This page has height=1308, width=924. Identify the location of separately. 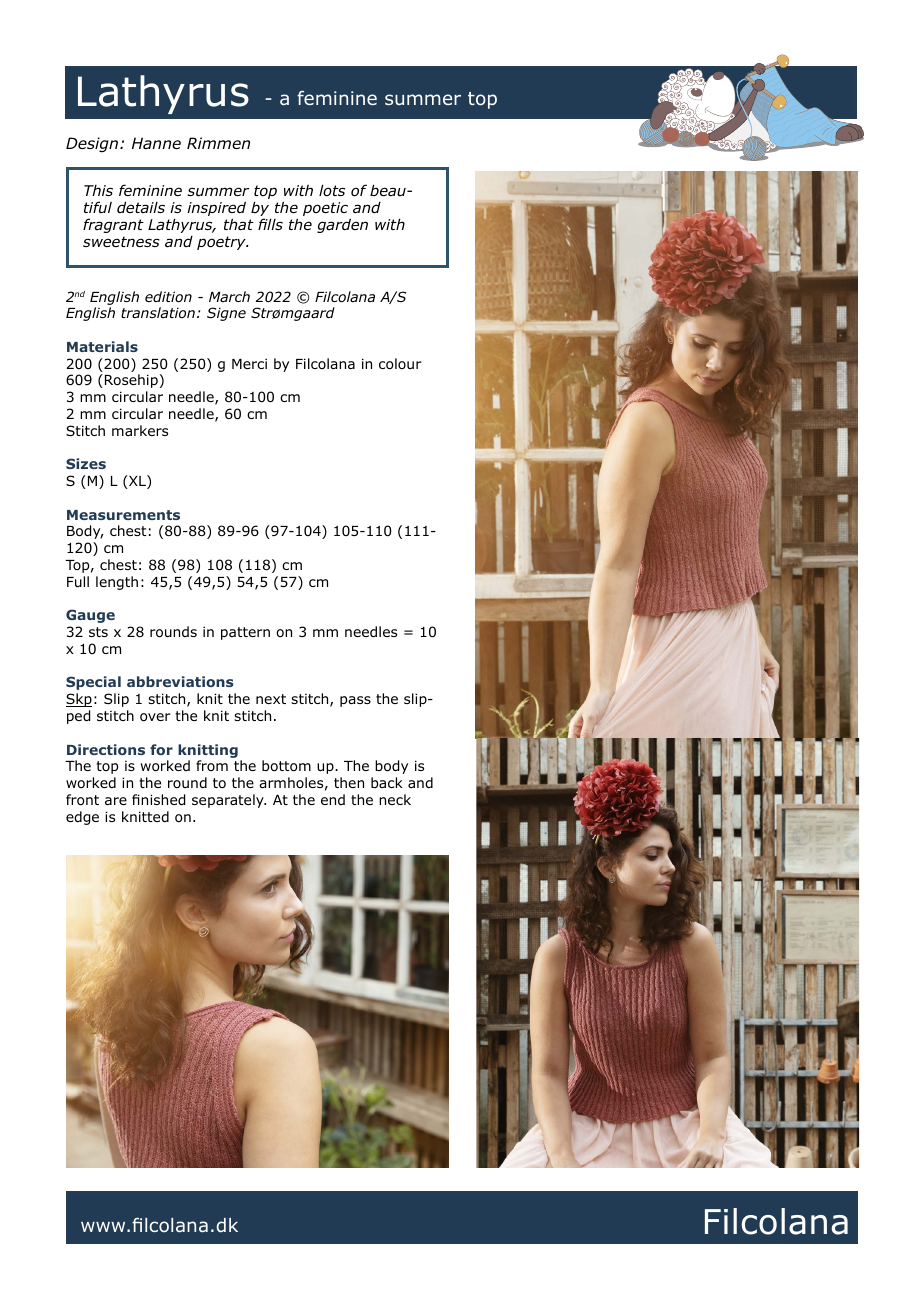
(229, 801).
